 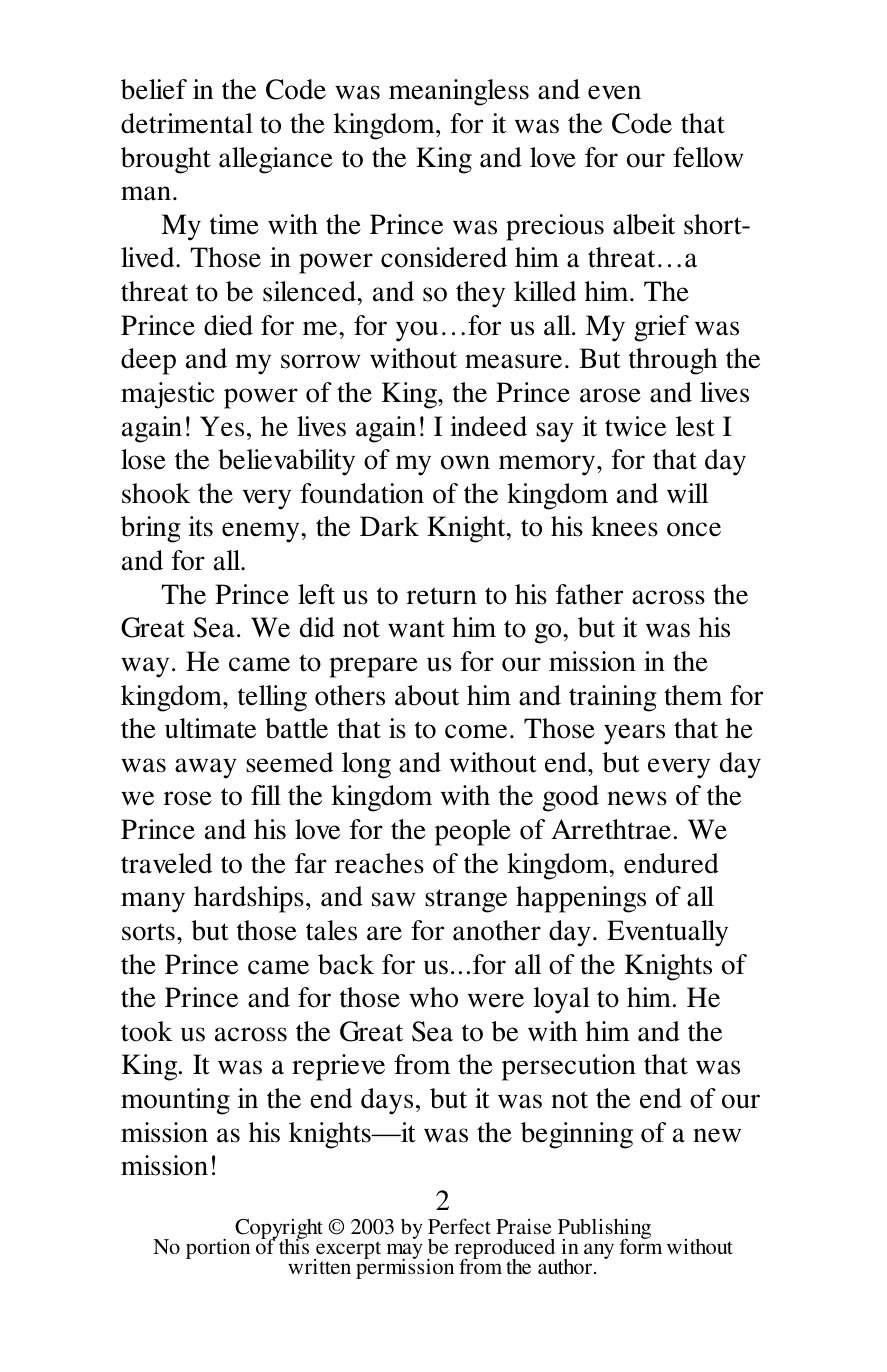 I want to click on indeed, so click(x=488, y=426).
